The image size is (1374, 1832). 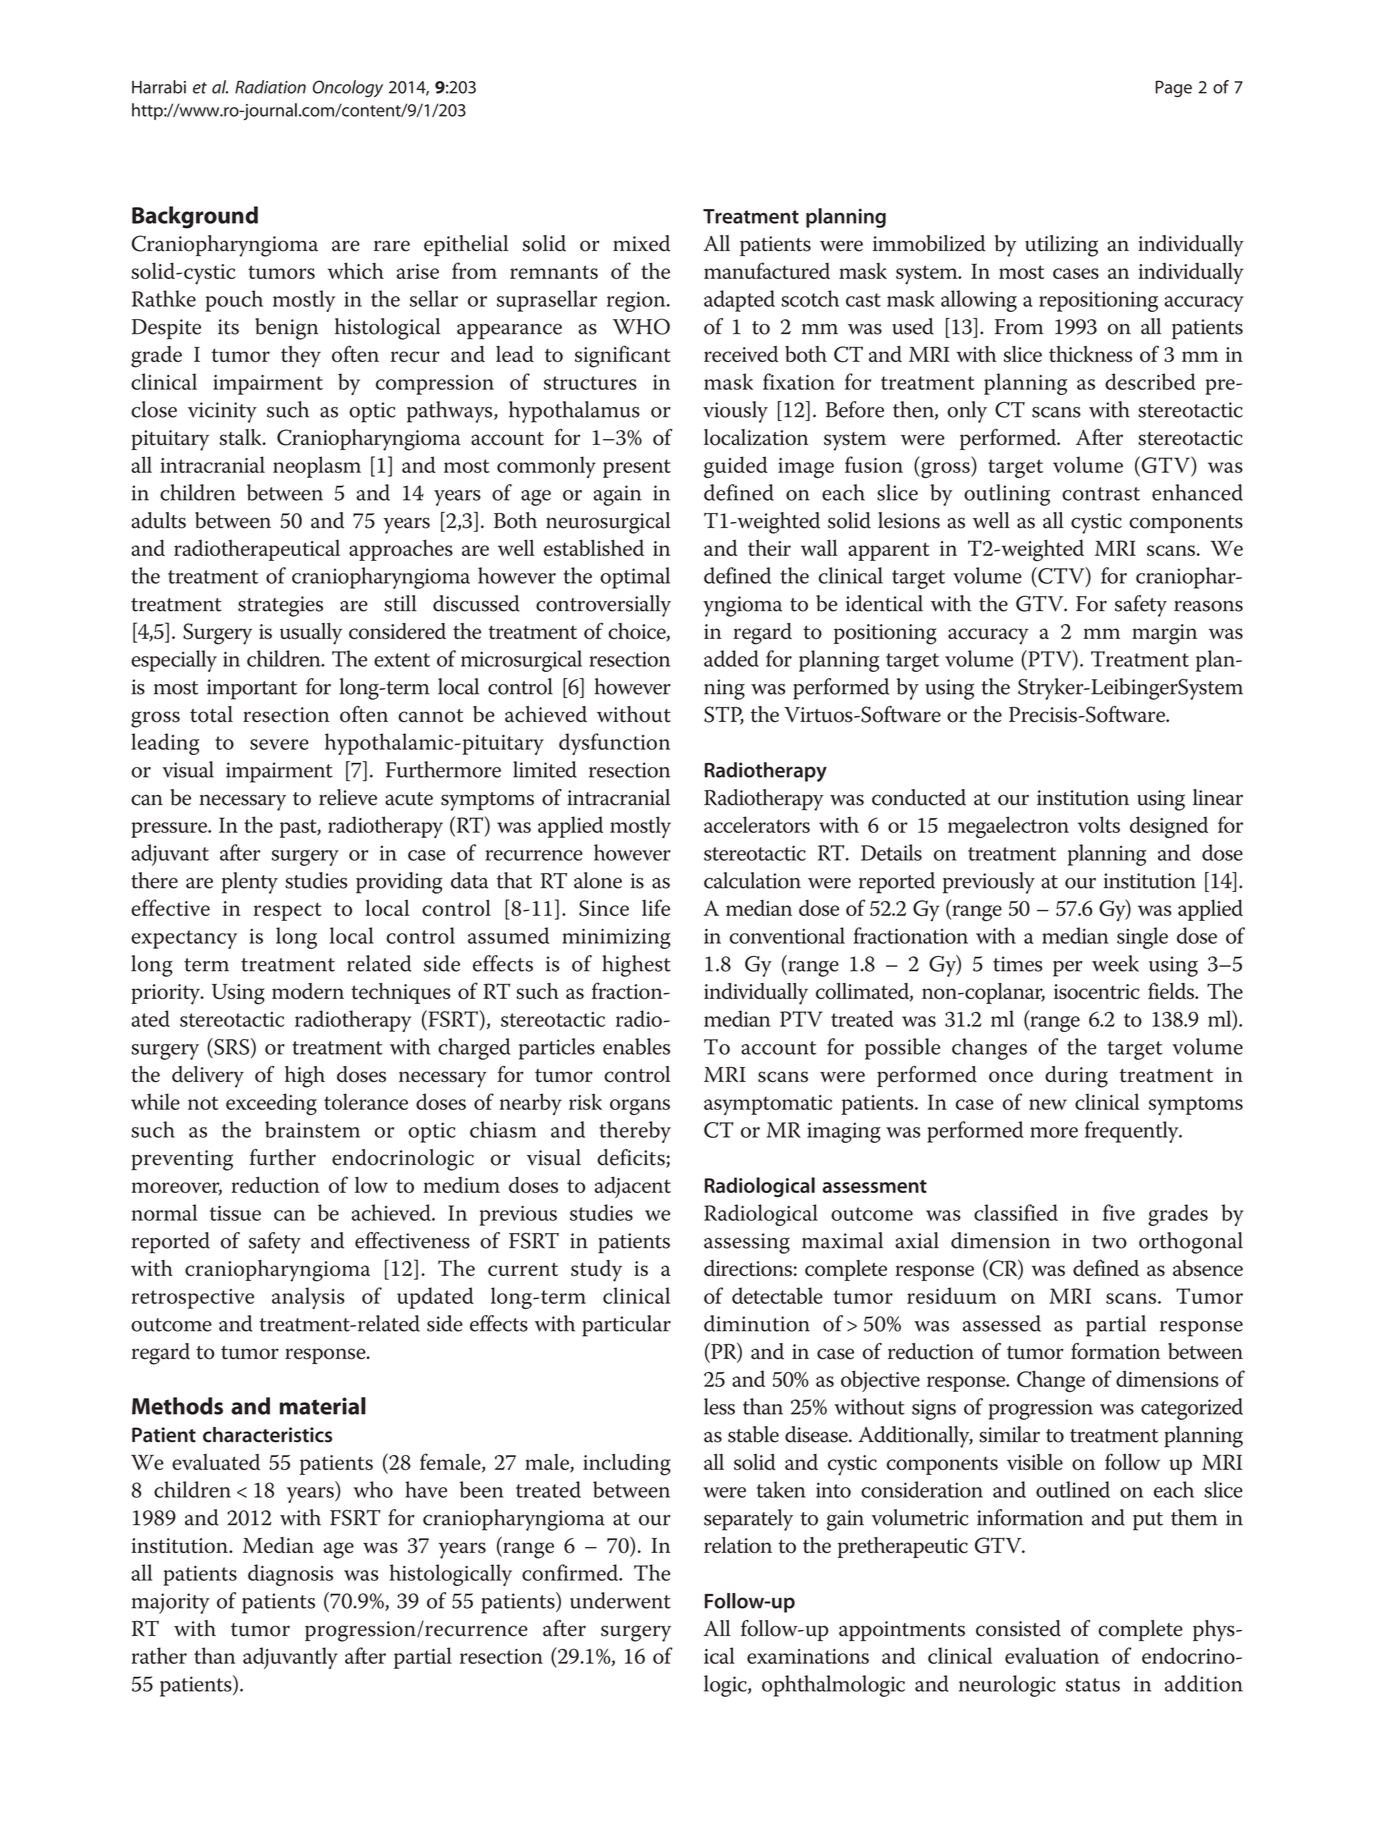 I want to click on analysis, so click(x=308, y=1298).
